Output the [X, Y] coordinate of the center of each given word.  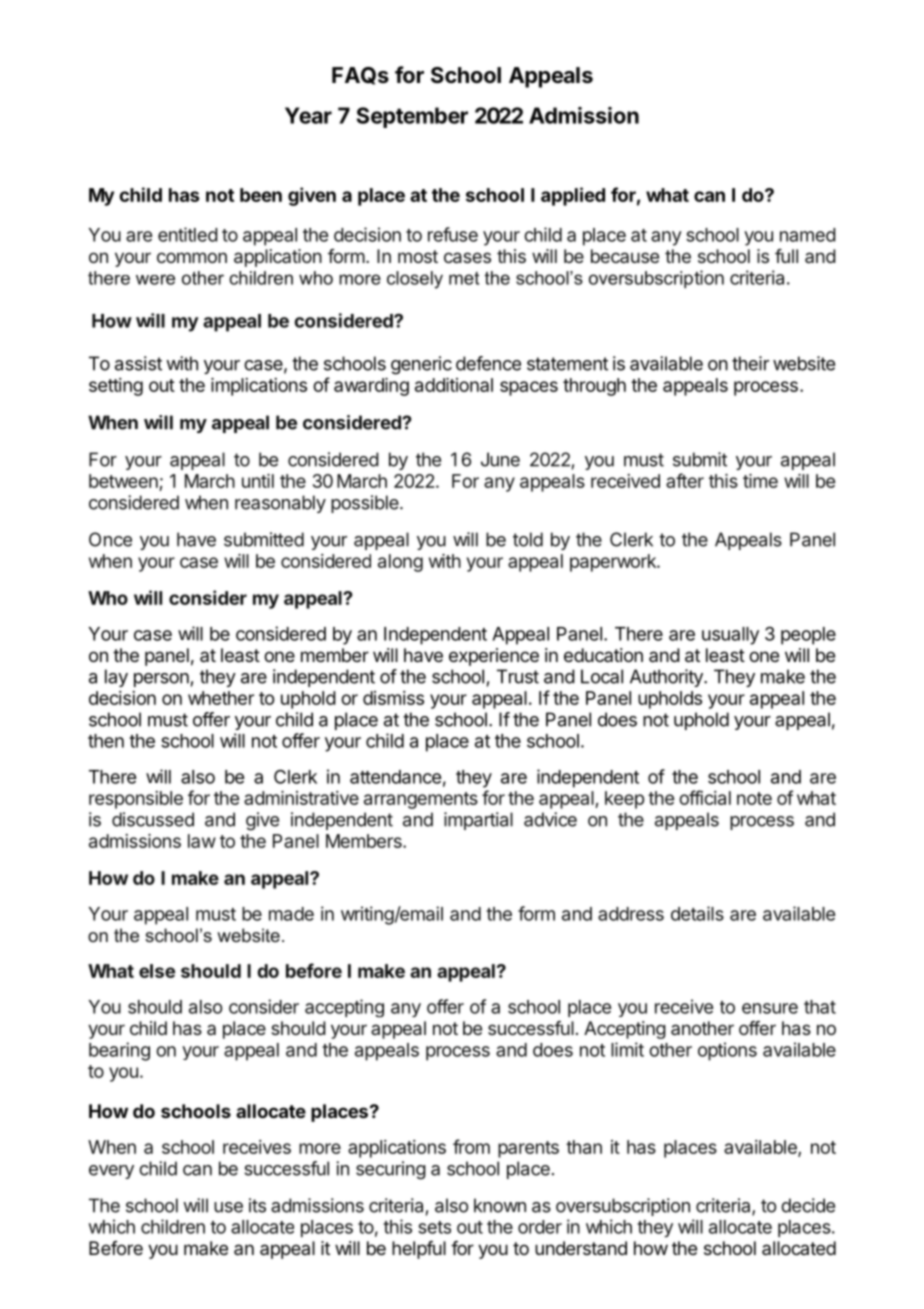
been [261, 195]
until [258, 481]
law [202, 841]
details [697, 913]
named [808, 235]
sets [434, 1227]
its [257, 1205]
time [760, 481]
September [412, 117]
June [500, 459]
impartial [478, 821]
